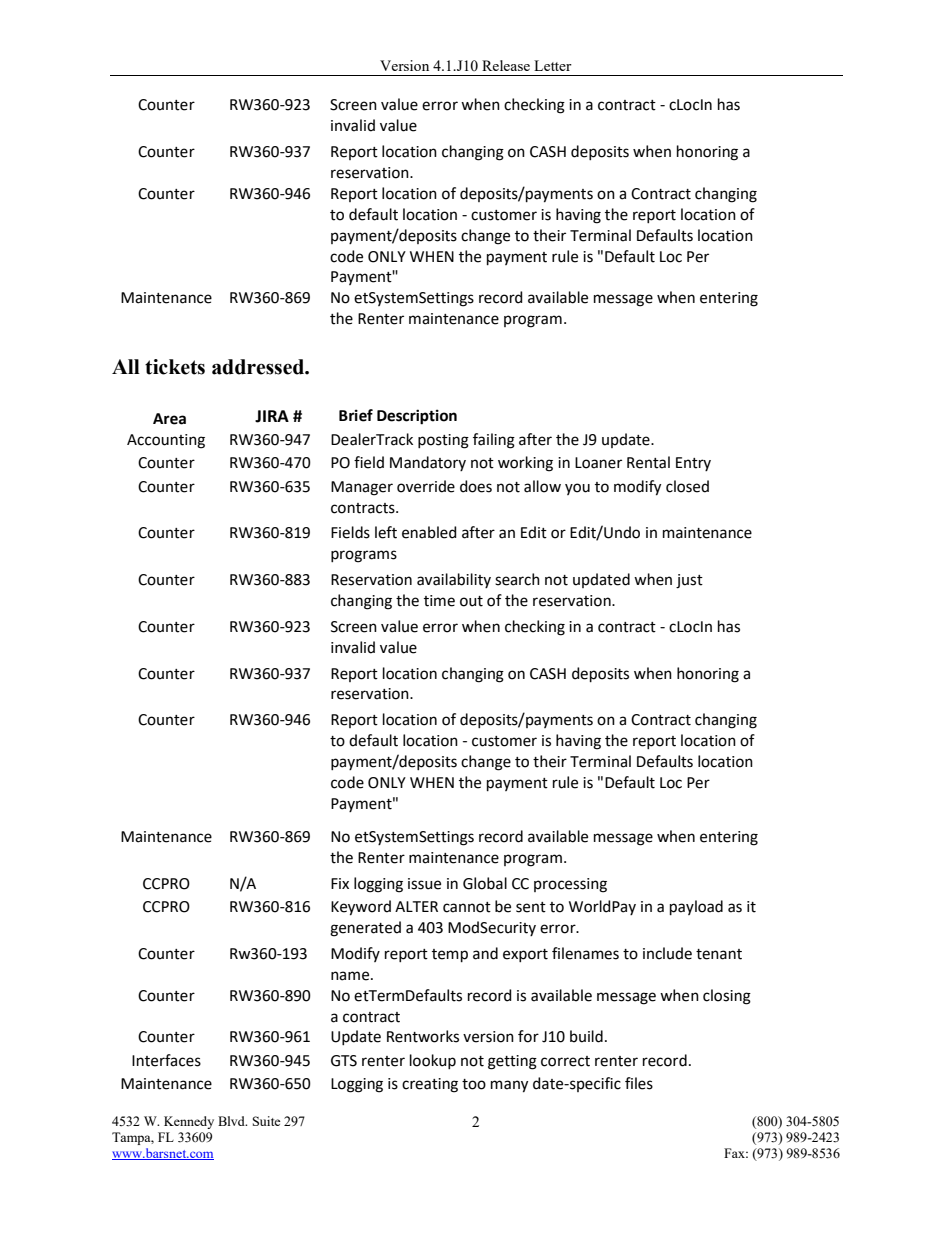 This image has width=952, height=1233. Describe the element at coordinates (424, 884) in the image. I see `issue` at that location.
